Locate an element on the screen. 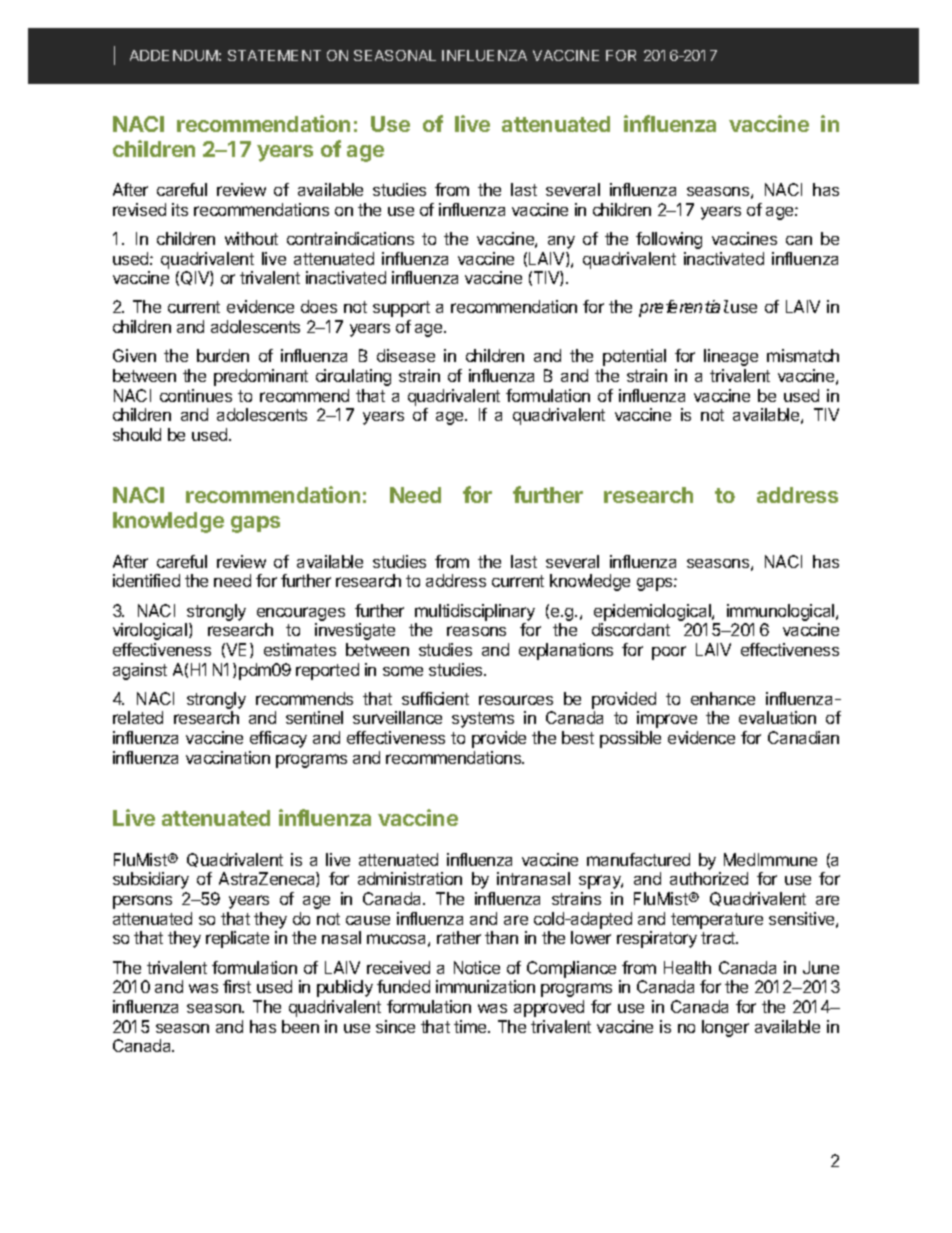 This screenshot has height=1233, width=952. against is located at coordinates (140, 671).
